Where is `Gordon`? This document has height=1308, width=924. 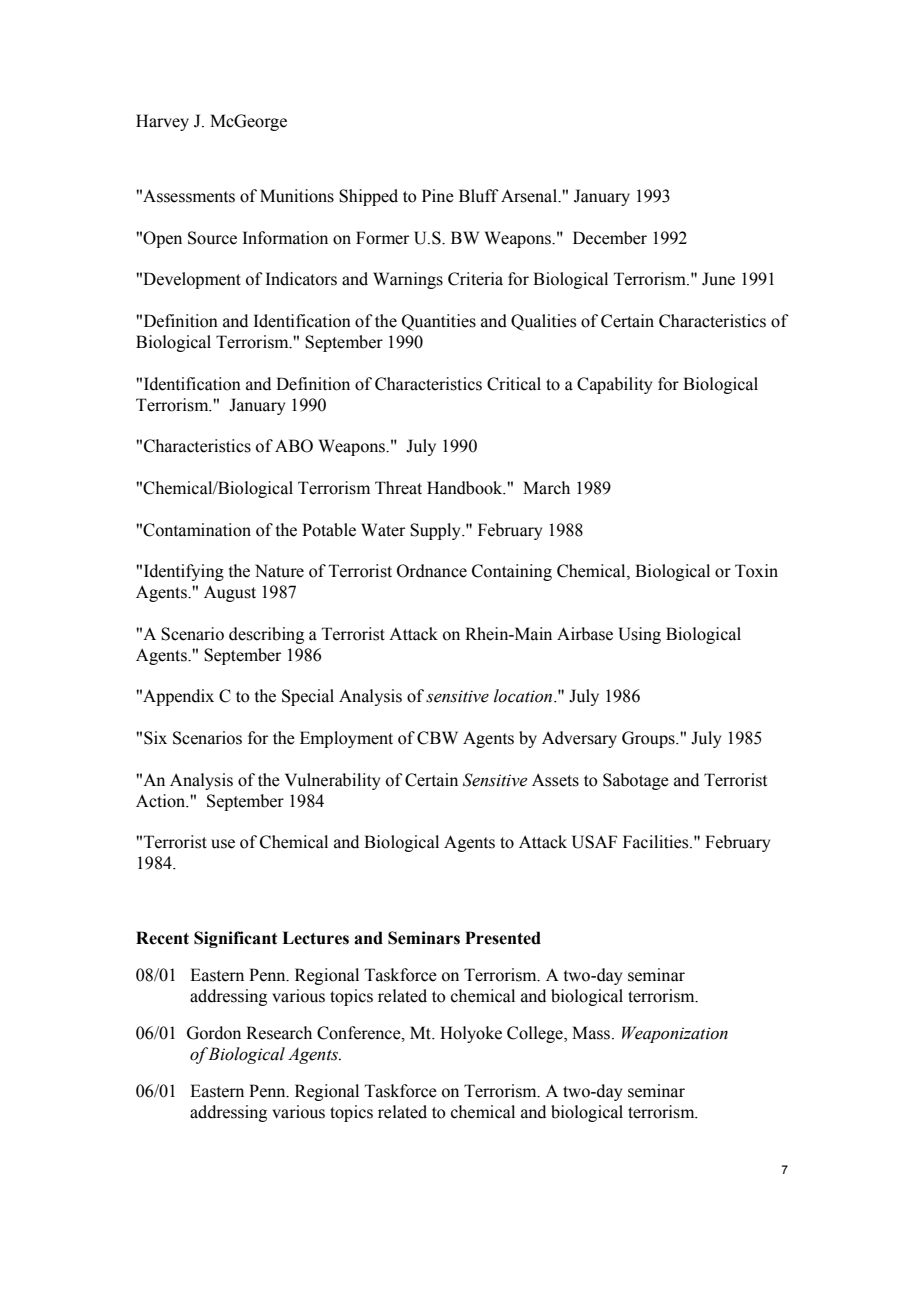
Gordon is located at coordinates (214, 1033).
